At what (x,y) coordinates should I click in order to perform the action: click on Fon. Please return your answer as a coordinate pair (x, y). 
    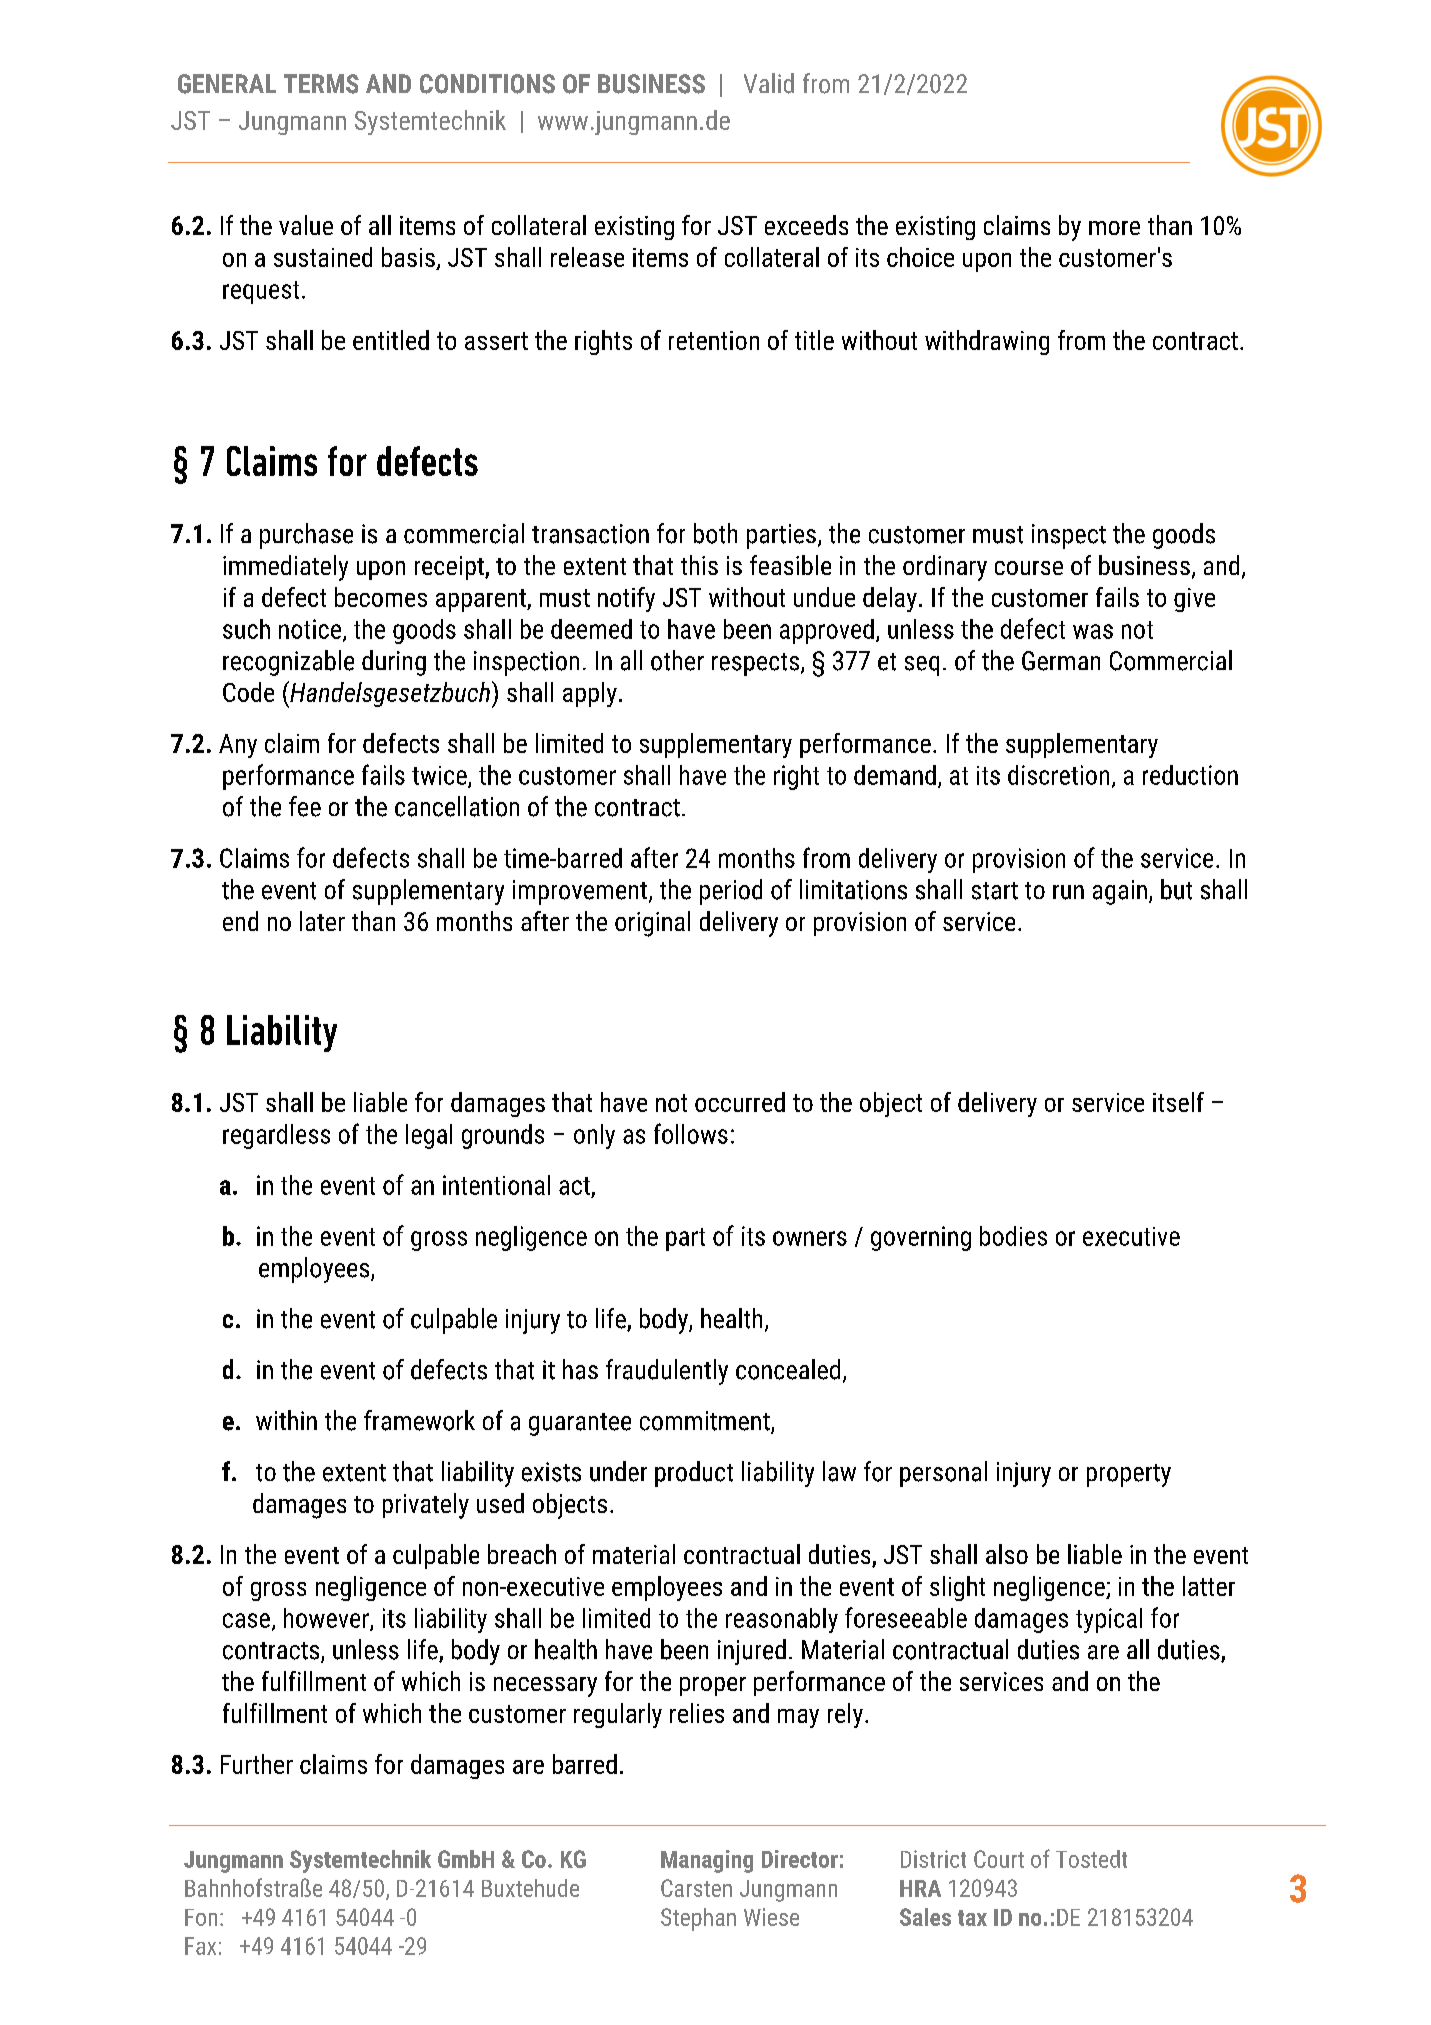
    Looking at the image, I should click on (201, 1917).
